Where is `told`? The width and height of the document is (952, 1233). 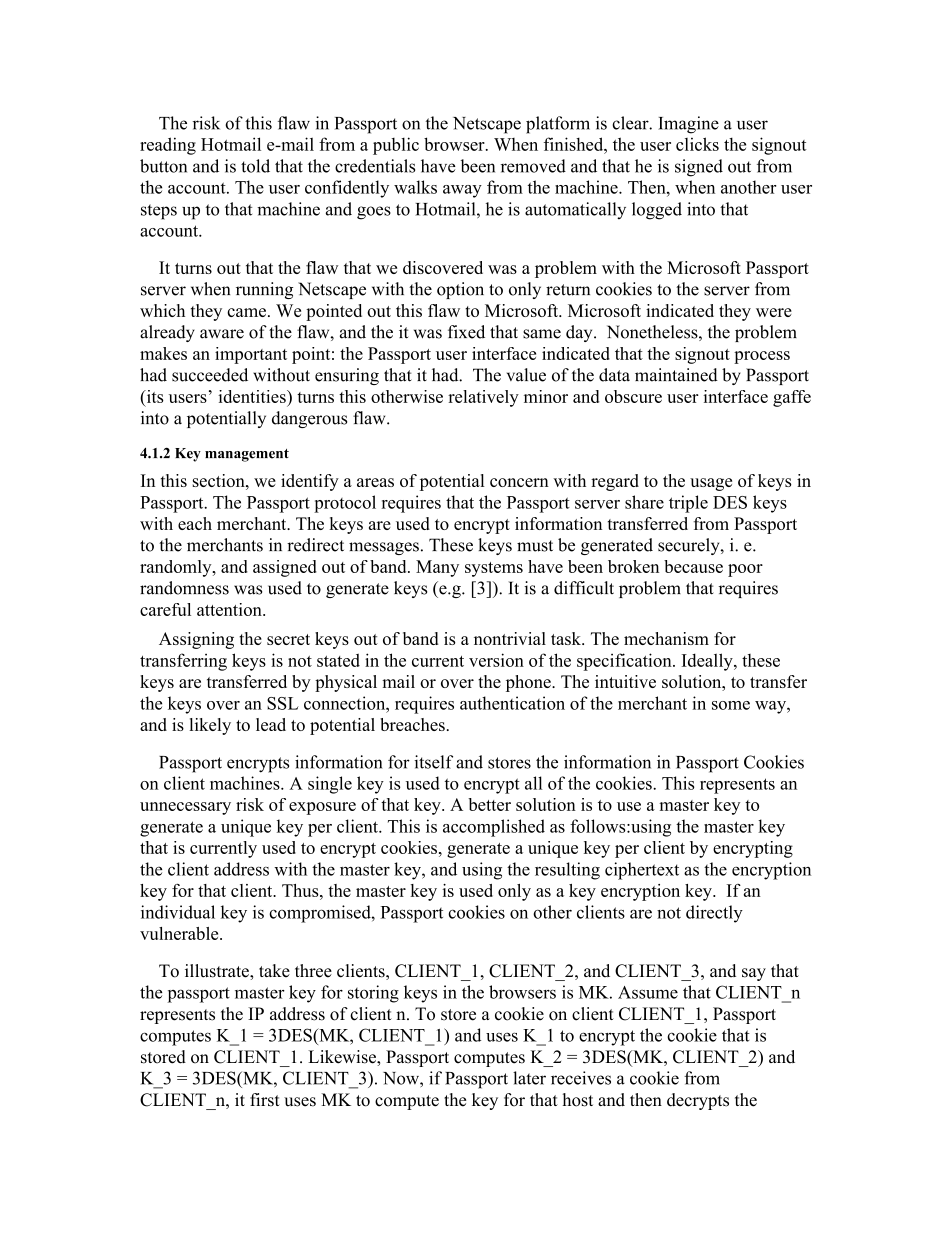 told is located at coordinates (255, 166).
